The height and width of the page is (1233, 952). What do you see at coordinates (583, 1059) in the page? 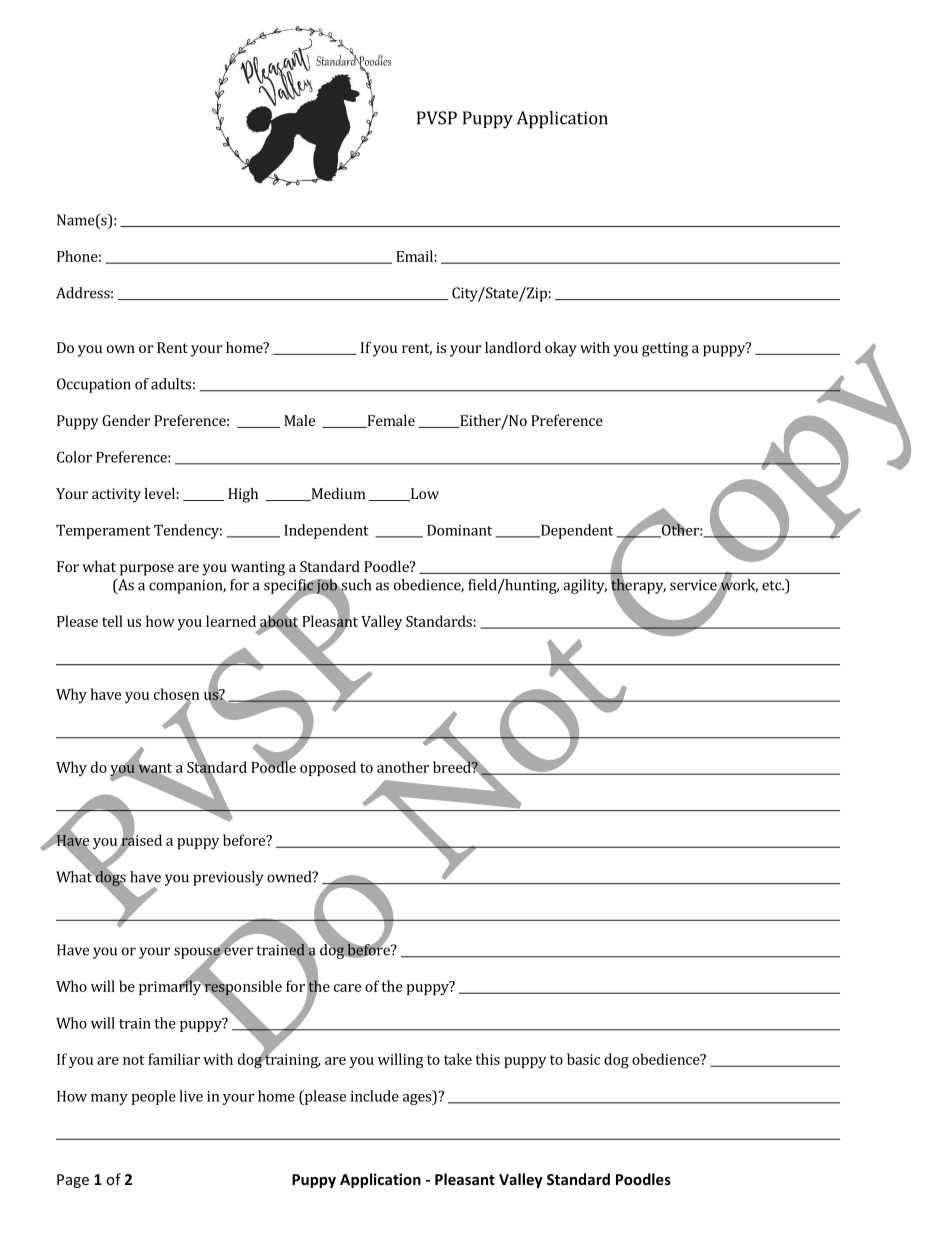
I see `basic` at bounding box center [583, 1059].
